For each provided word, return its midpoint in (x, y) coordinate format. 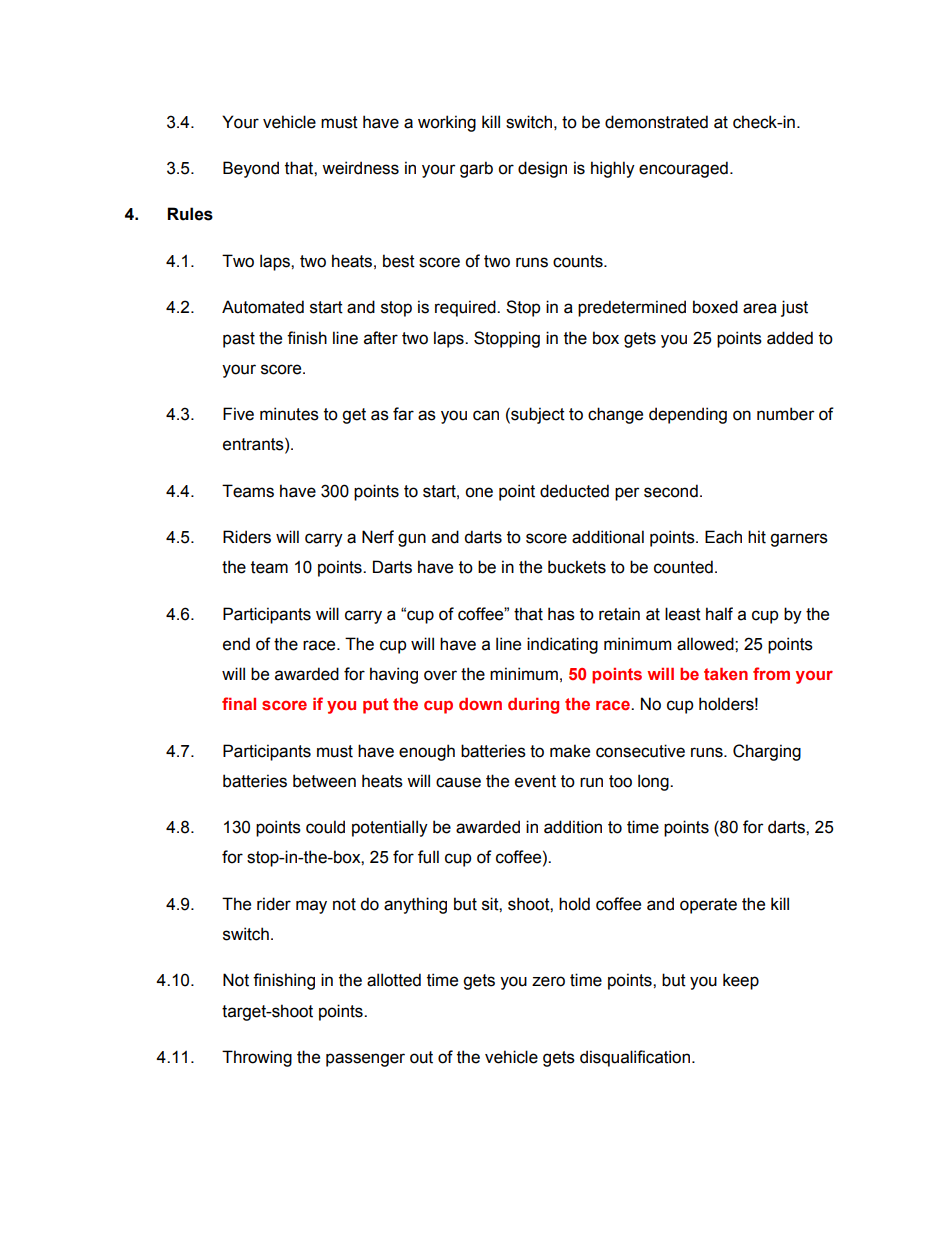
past (239, 340)
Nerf (378, 537)
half (719, 614)
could (325, 827)
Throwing (257, 1058)
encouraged (683, 169)
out (421, 1057)
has (561, 614)
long (654, 782)
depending (688, 415)
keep (741, 981)
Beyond (251, 169)
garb (476, 169)
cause (458, 782)
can (486, 415)
